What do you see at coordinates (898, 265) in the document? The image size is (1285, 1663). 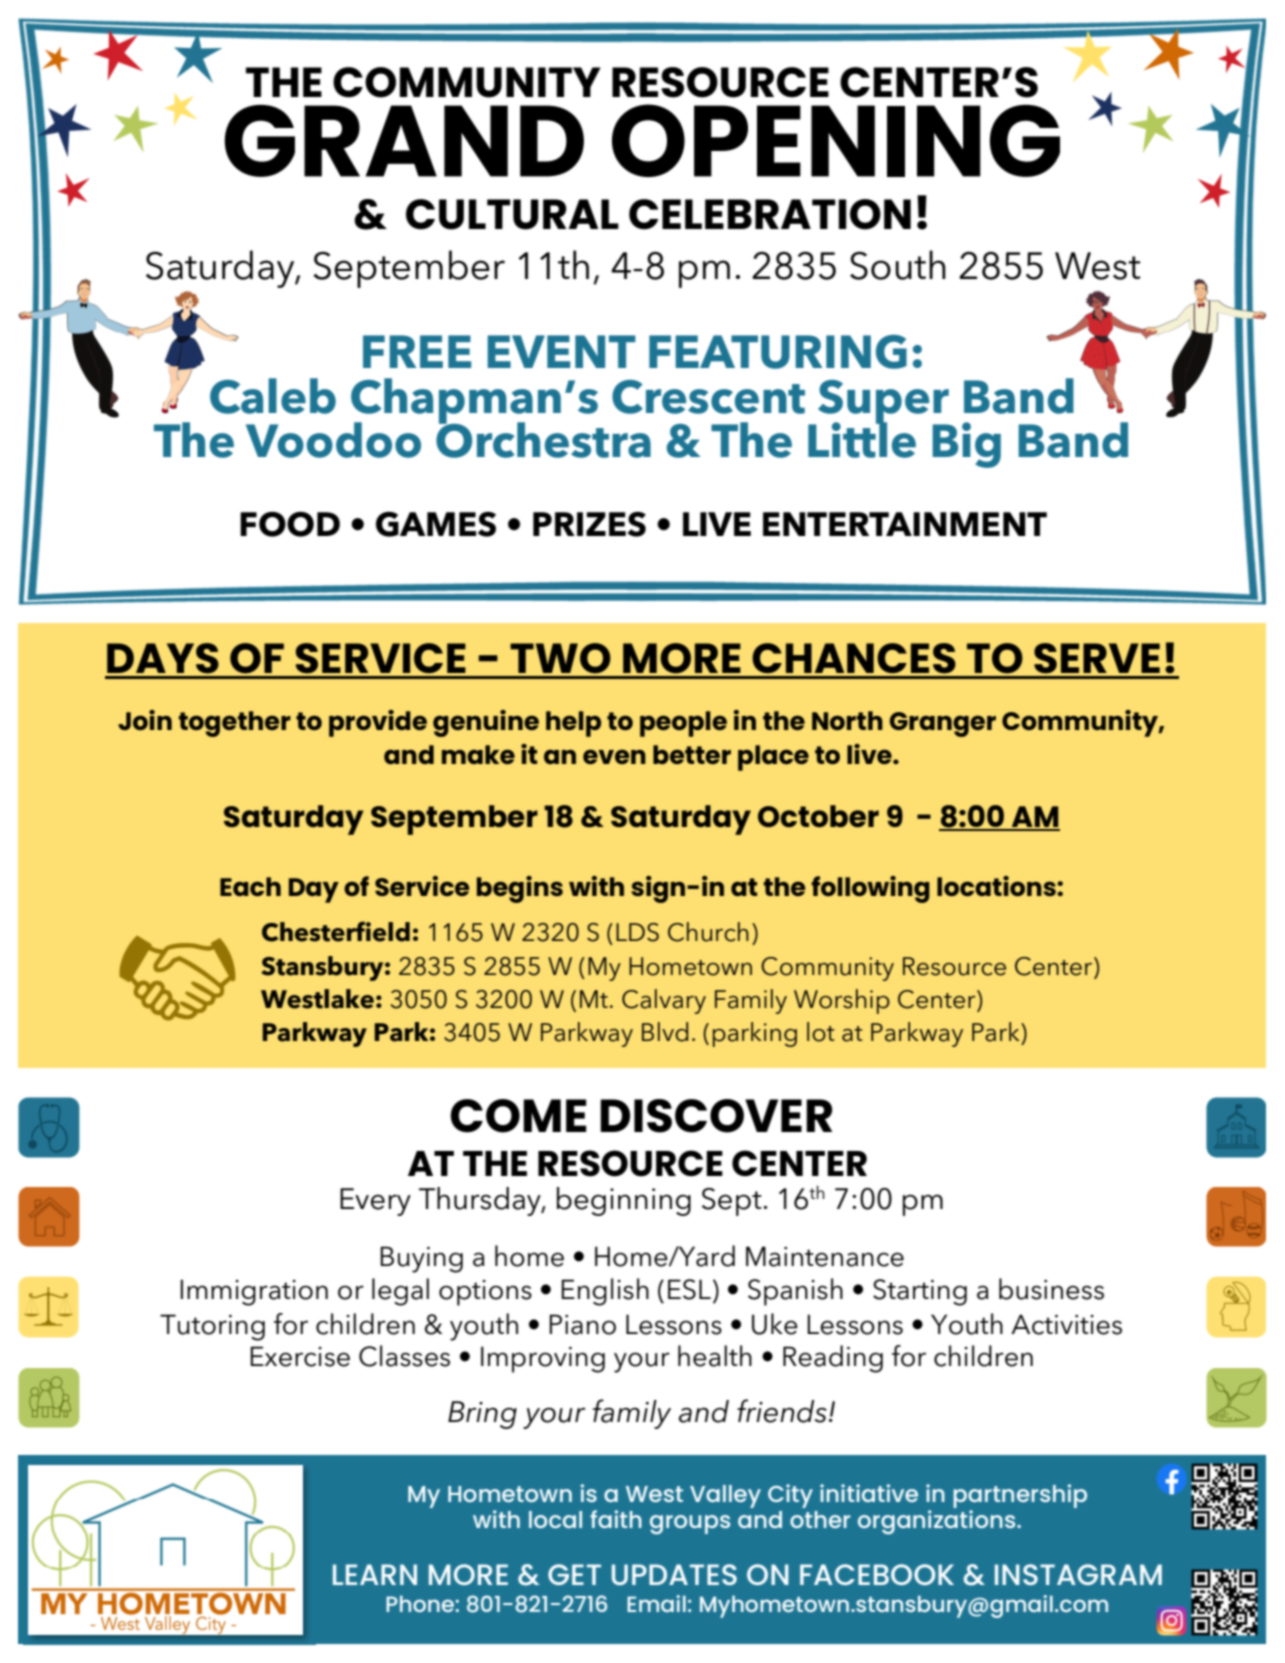 I see `South` at bounding box center [898, 265].
